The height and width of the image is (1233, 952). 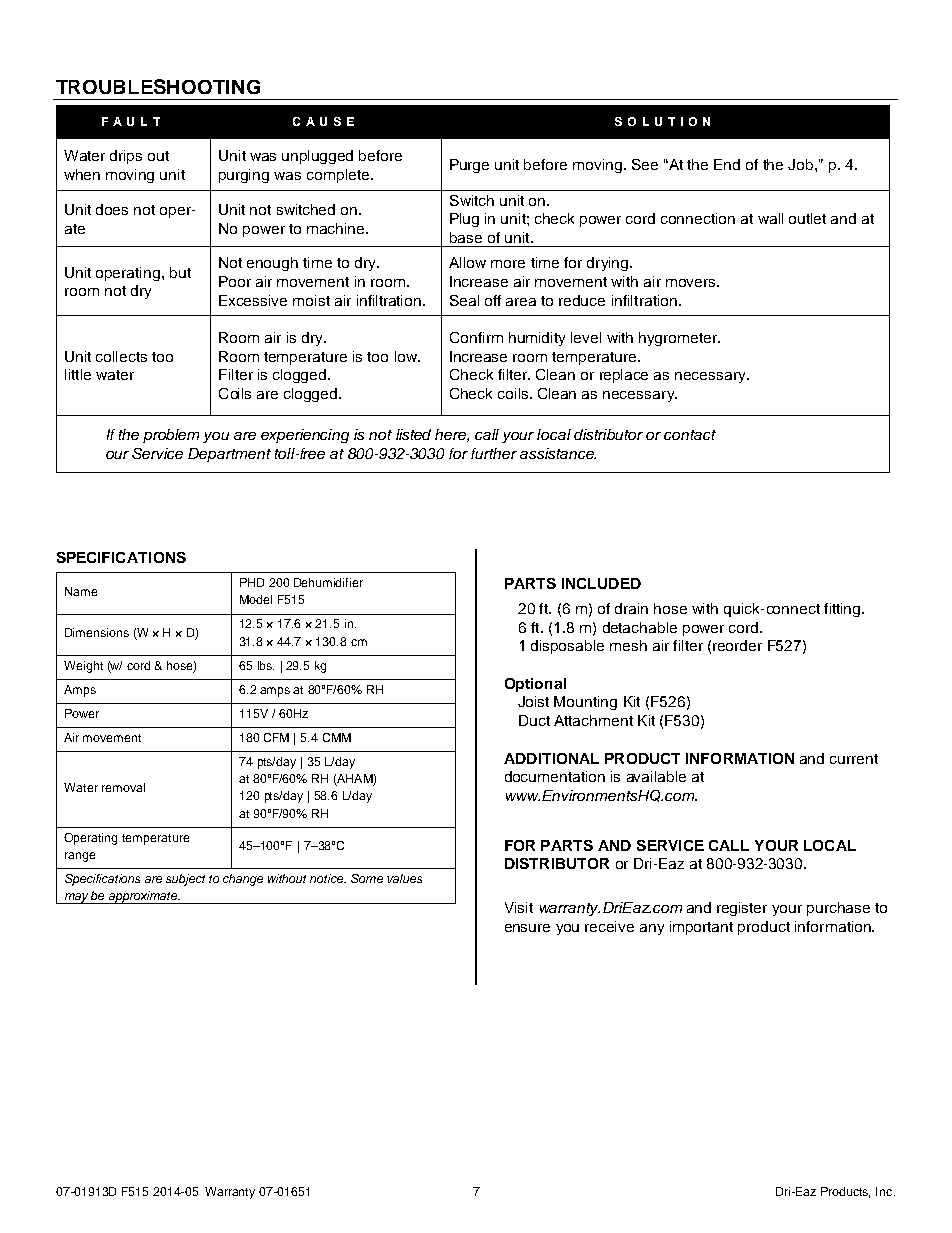 I want to click on contact, so click(x=690, y=435).
